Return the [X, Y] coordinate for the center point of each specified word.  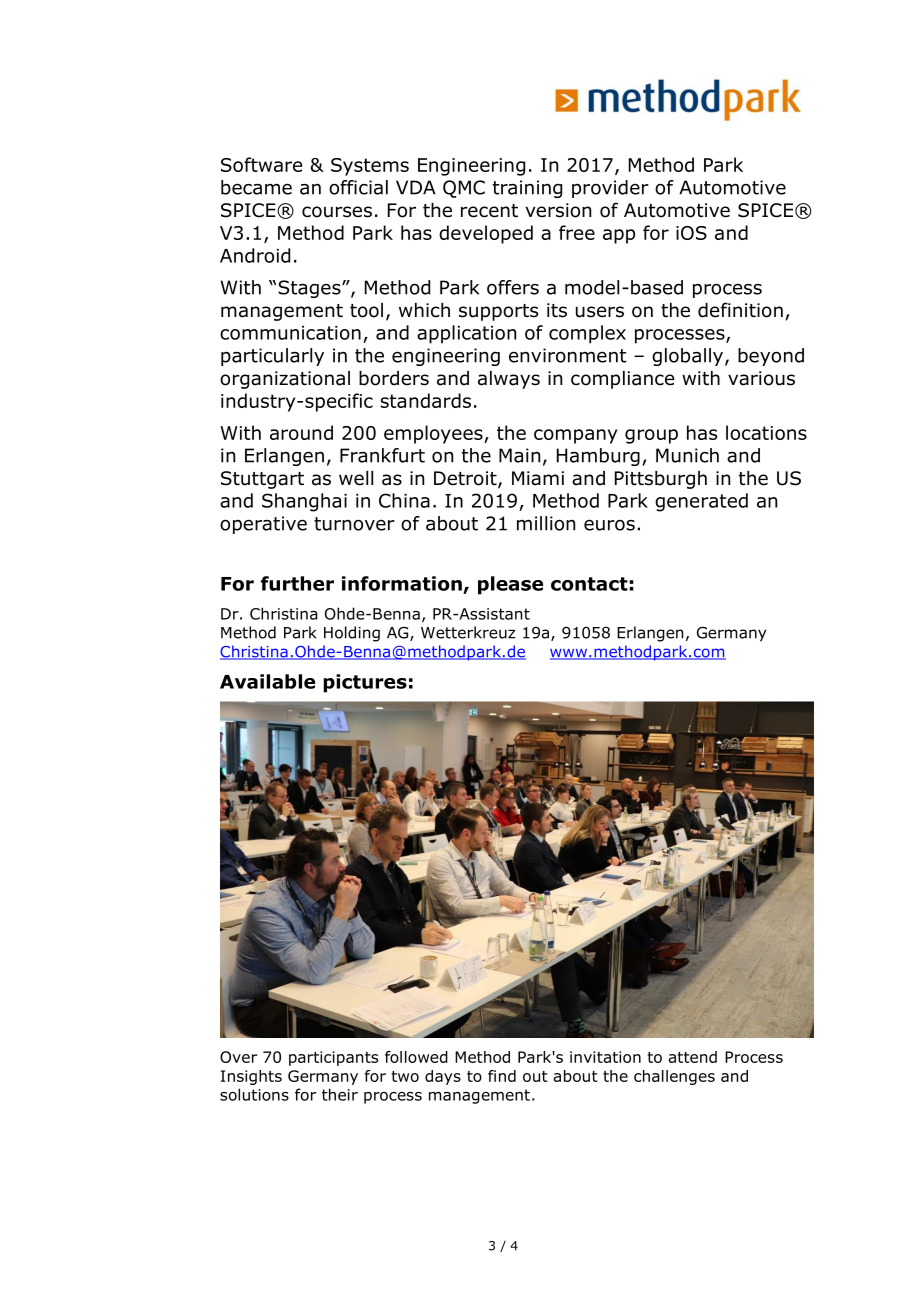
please [510, 585]
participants [333, 1058]
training [527, 189]
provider [610, 189]
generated [701, 502]
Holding [352, 634]
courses [337, 212]
